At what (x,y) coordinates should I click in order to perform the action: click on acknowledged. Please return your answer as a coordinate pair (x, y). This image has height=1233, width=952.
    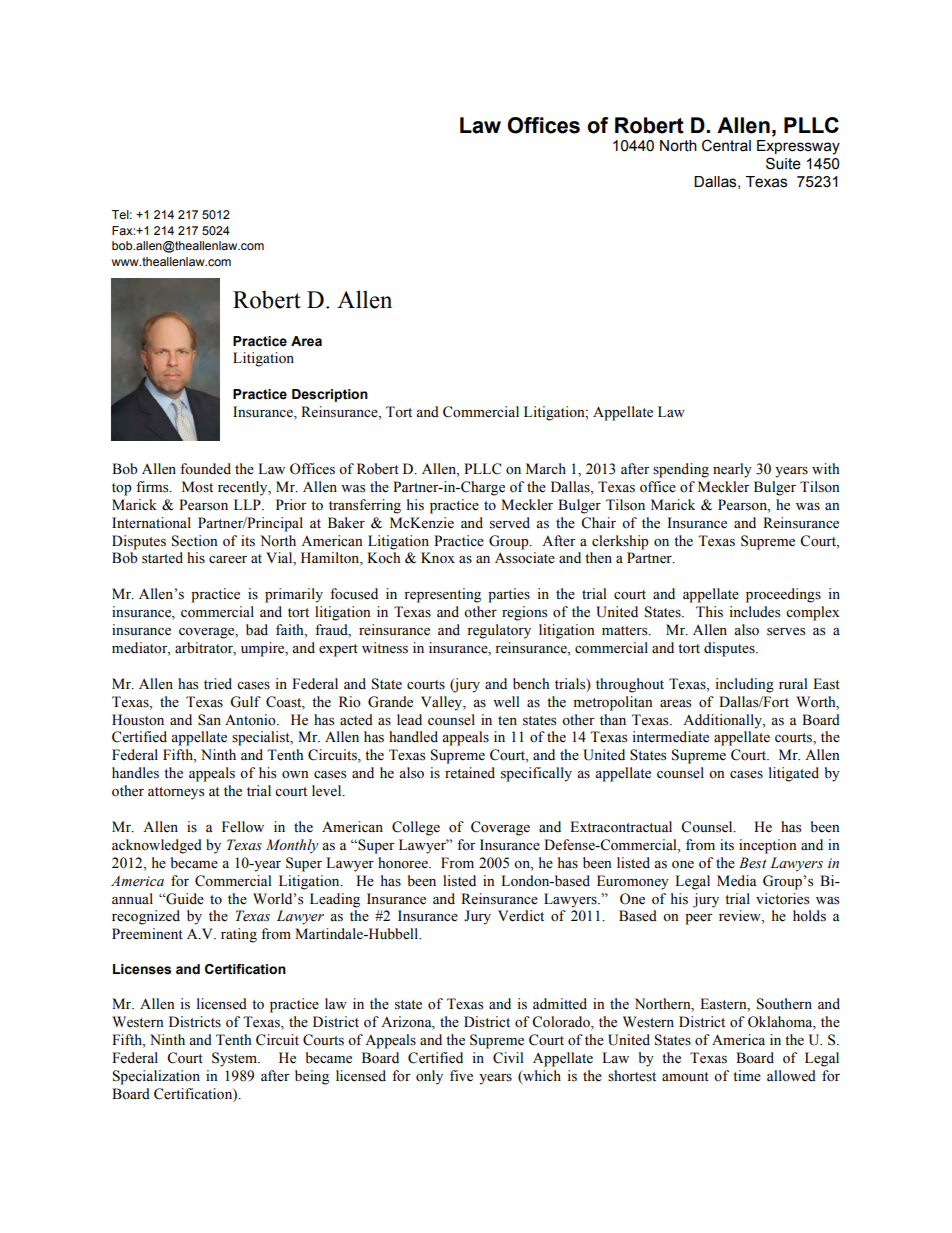
    Looking at the image, I should click on (157, 846).
